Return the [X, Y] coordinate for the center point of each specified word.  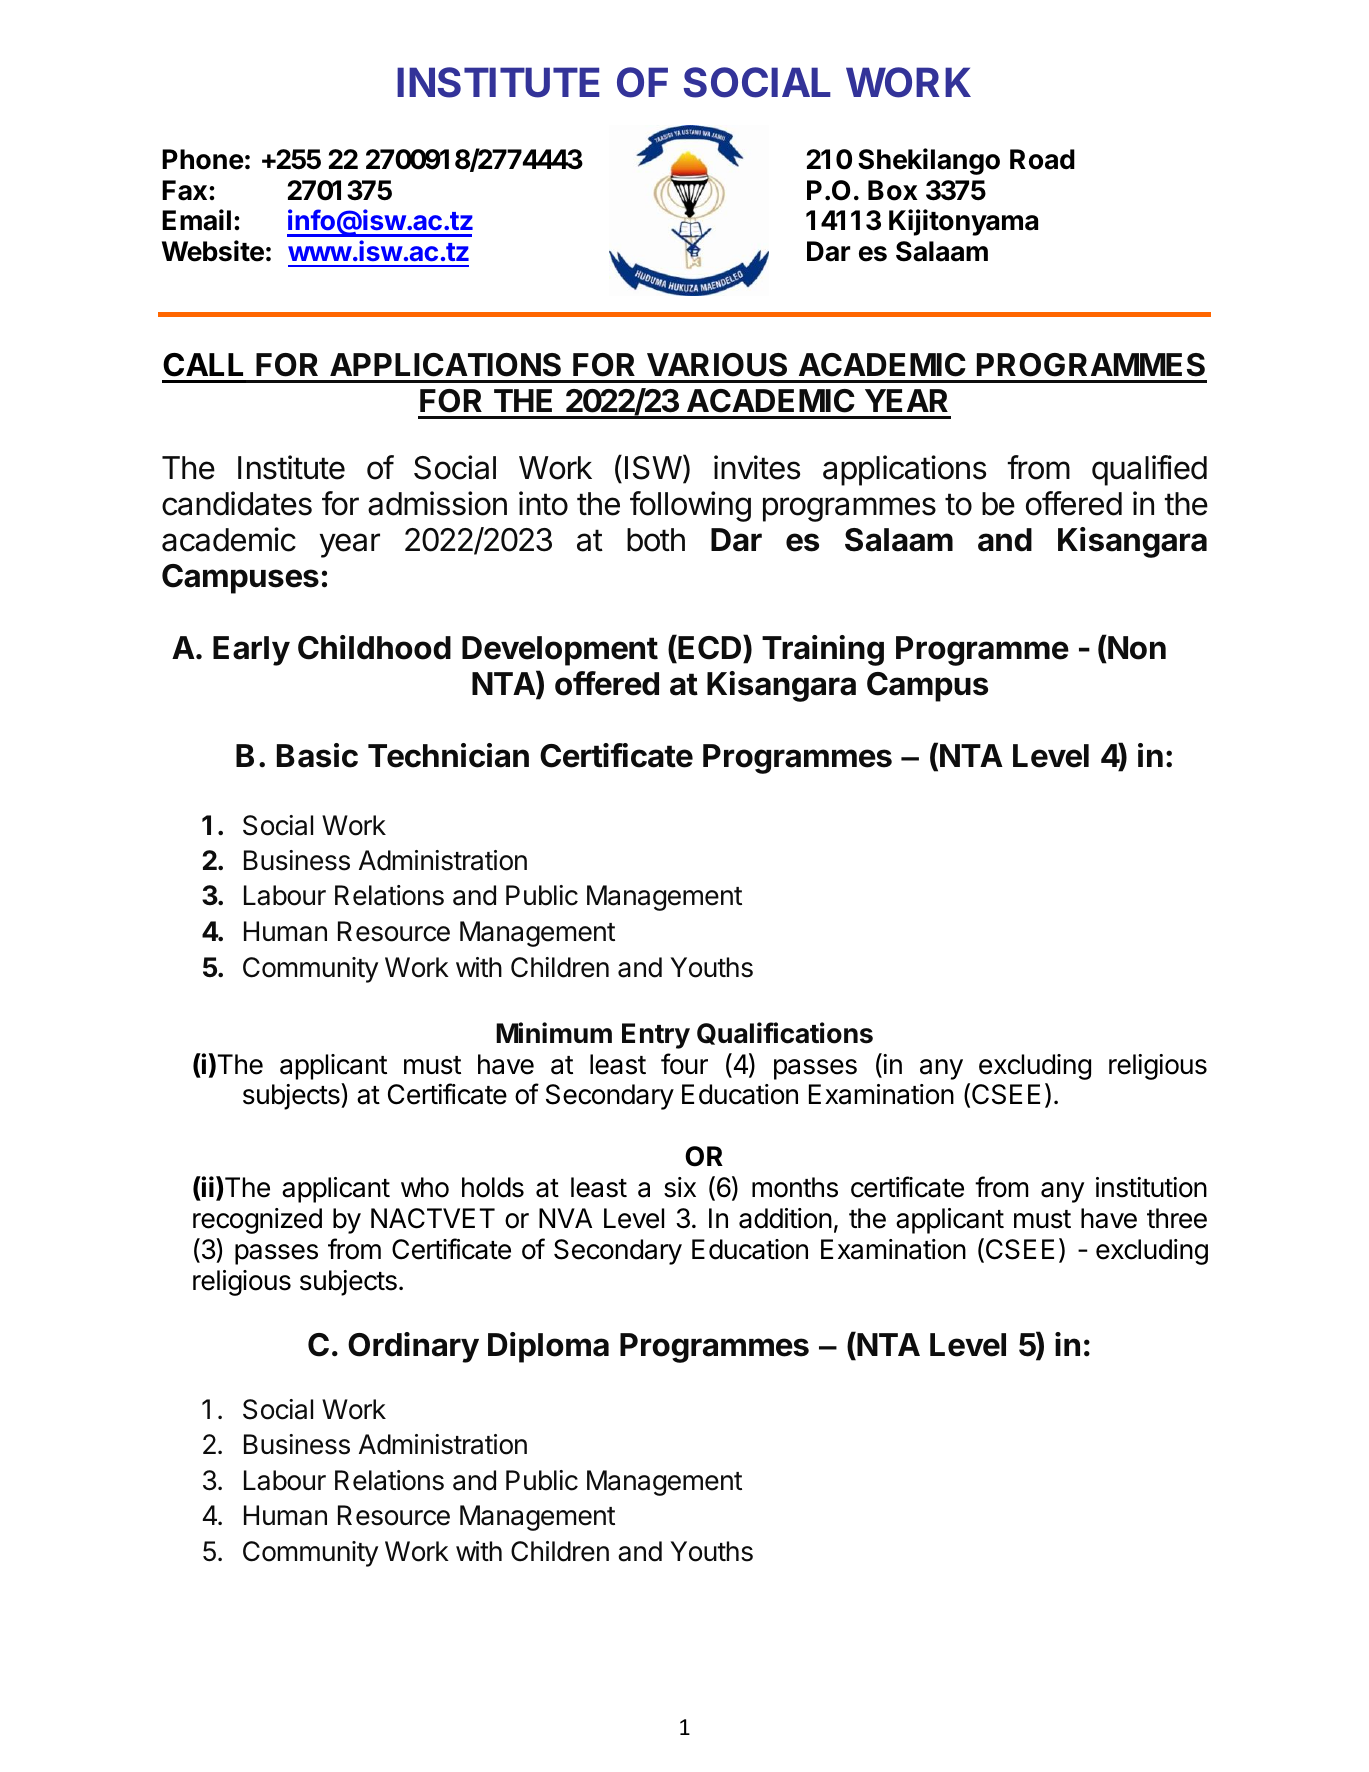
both [656, 540]
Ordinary [413, 1347]
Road [1042, 159]
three [1177, 1218]
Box [893, 190]
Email [196, 220]
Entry [656, 1036]
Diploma [548, 1347]
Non [1136, 647]
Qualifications [785, 1033]
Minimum [554, 1032]
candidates [237, 503]
